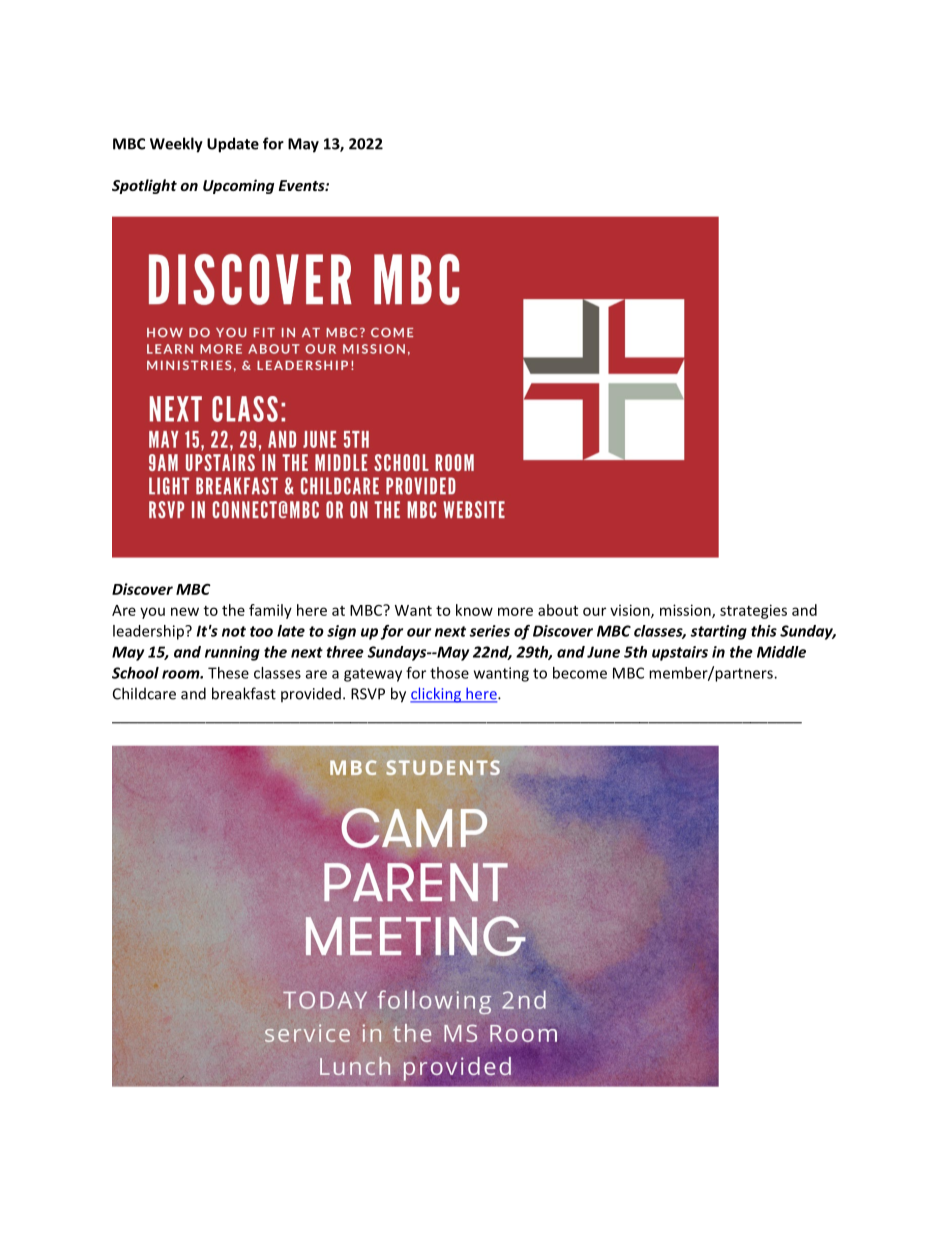  Describe the element at coordinates (185, 611) in the screenshot. I see `new` at that location.
